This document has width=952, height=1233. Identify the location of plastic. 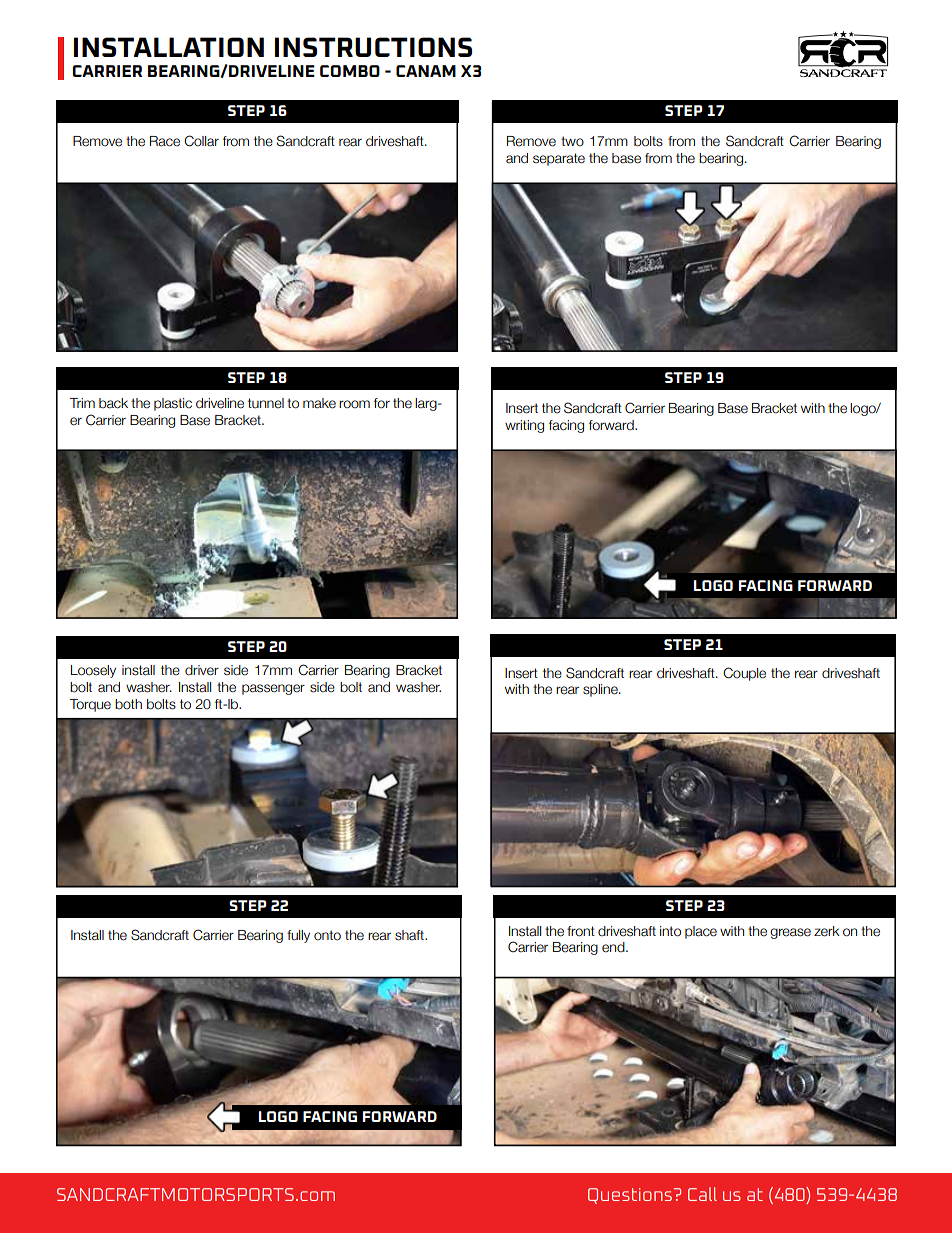
(173, 404).
